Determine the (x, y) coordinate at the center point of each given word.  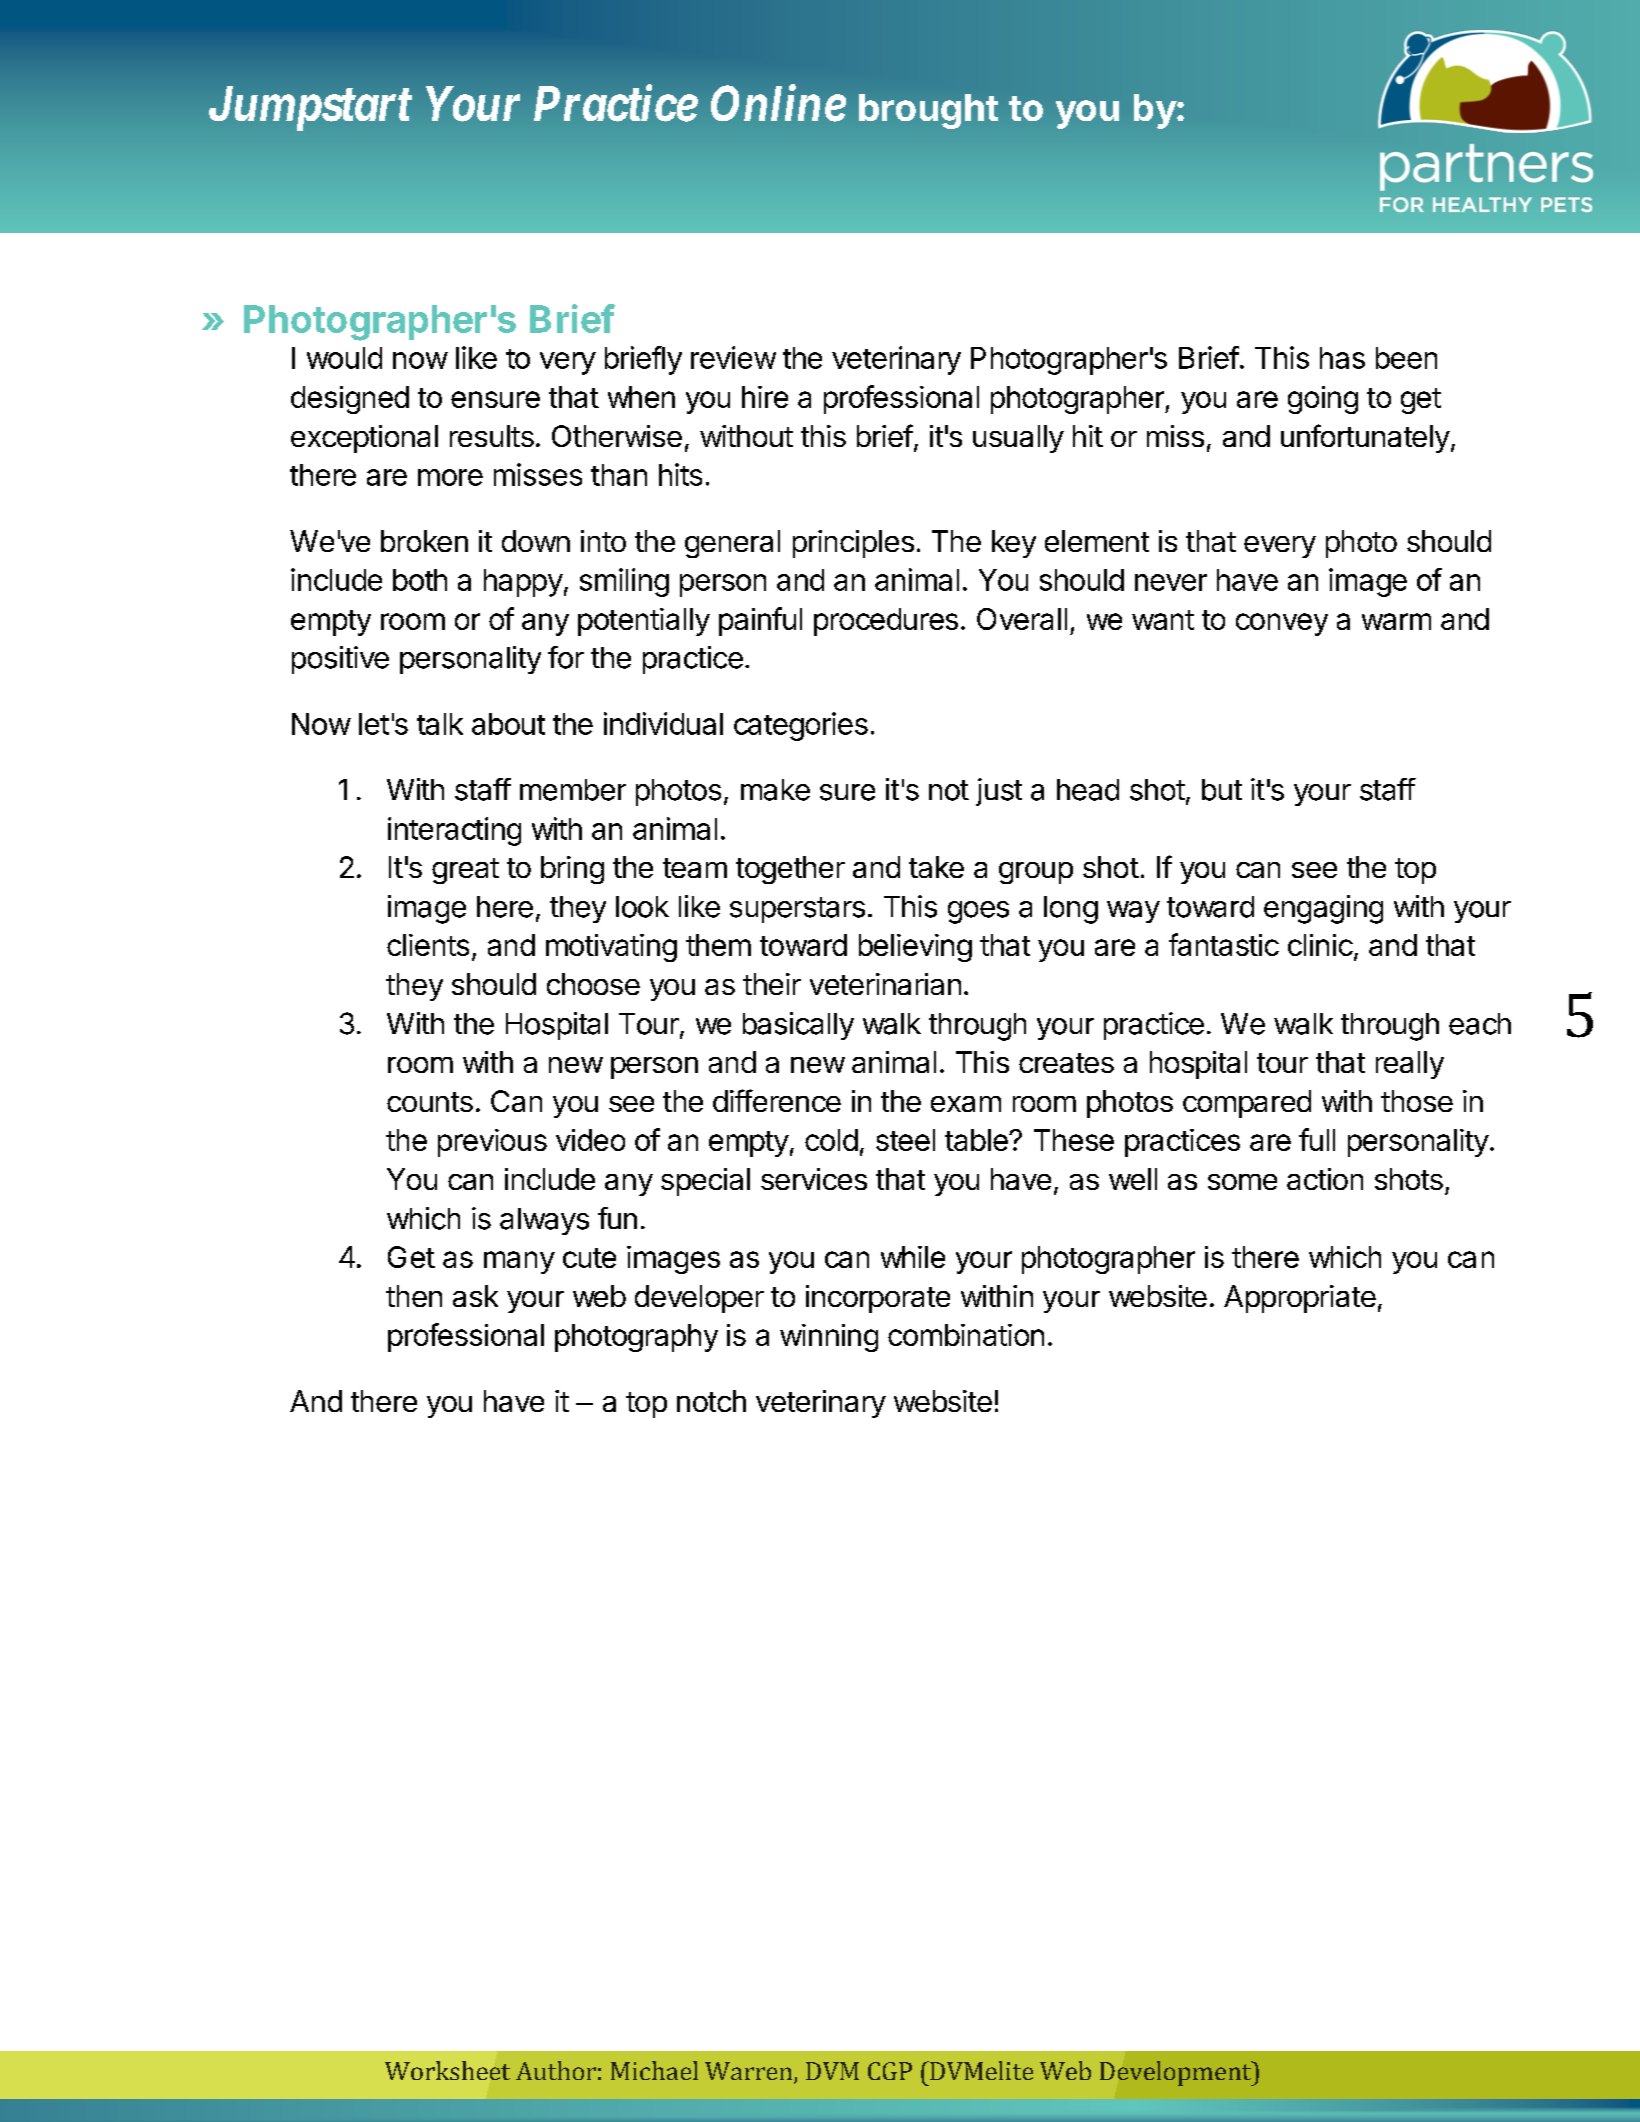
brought (928, 111)
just (999, 792)
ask (475, 1296)
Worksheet (447, 2070)
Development (1177, 2073)
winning (829, 1338)
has (1342, 358)
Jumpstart (310, 108)
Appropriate (1300, 1299)
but (1222, 790)
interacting (454, 831)
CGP (890, 2071)
